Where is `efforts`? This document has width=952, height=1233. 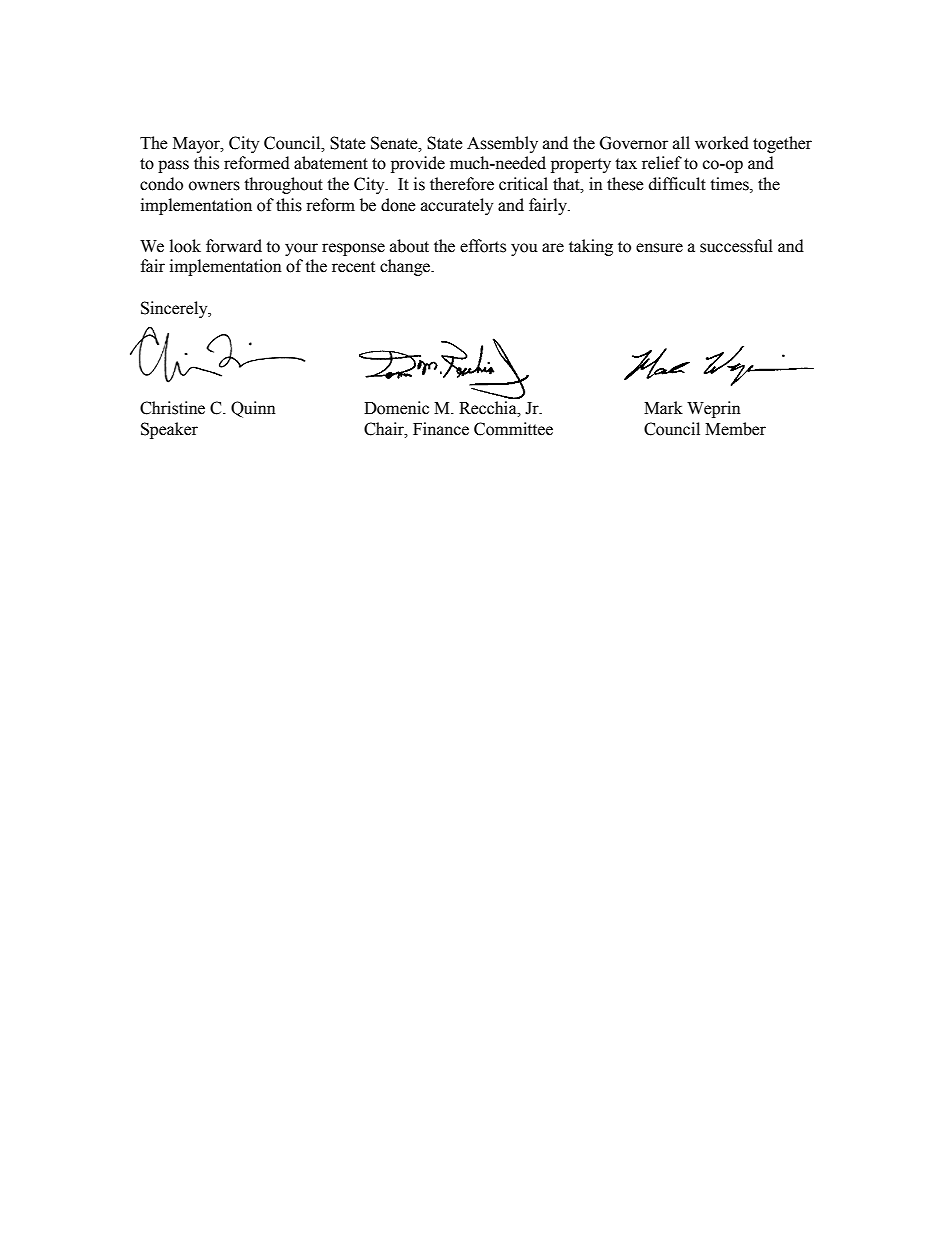
efforts is located at coordinates (483, 246).
